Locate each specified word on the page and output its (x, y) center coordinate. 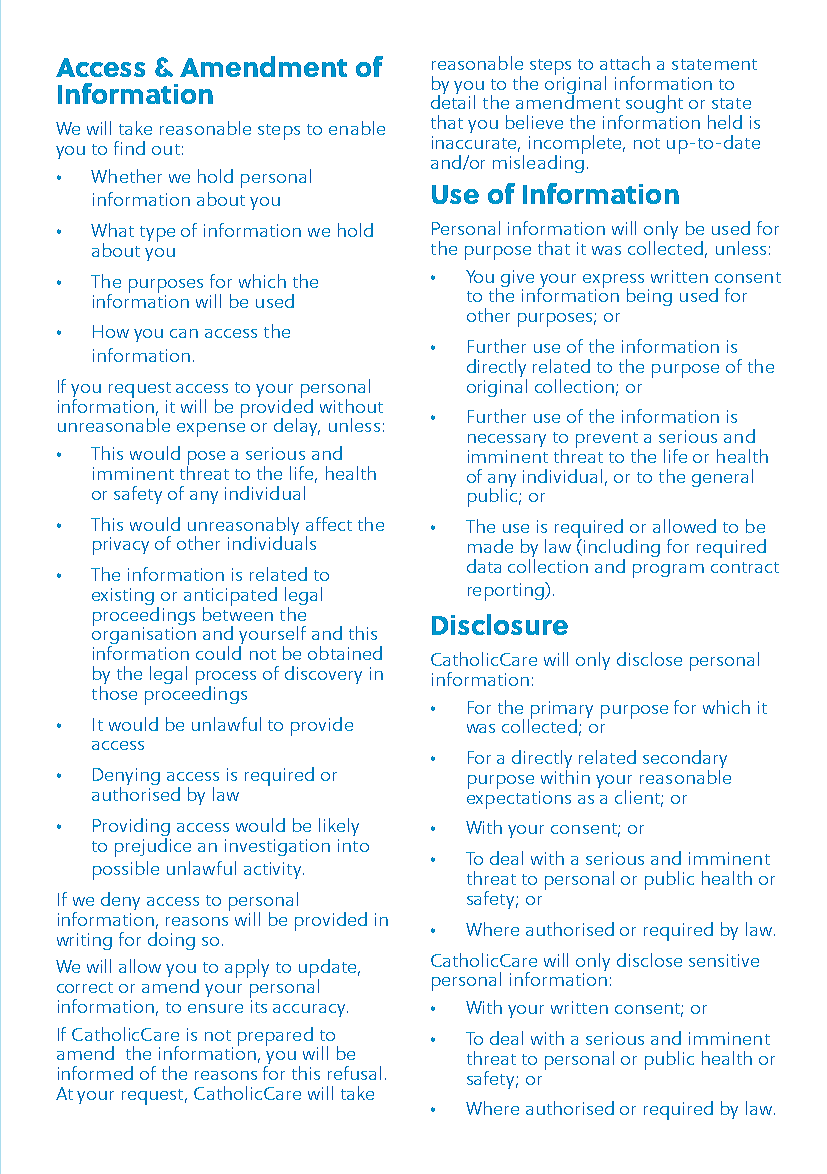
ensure (215, 1008)
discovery (323, 675)
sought (654, 104)
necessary (507, 440)
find (129, 148)
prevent (607, 441)
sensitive (724, 960)
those (114, 691)
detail (453, 101)
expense (211, 430)
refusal (354, 1073)
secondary (685, 760)
